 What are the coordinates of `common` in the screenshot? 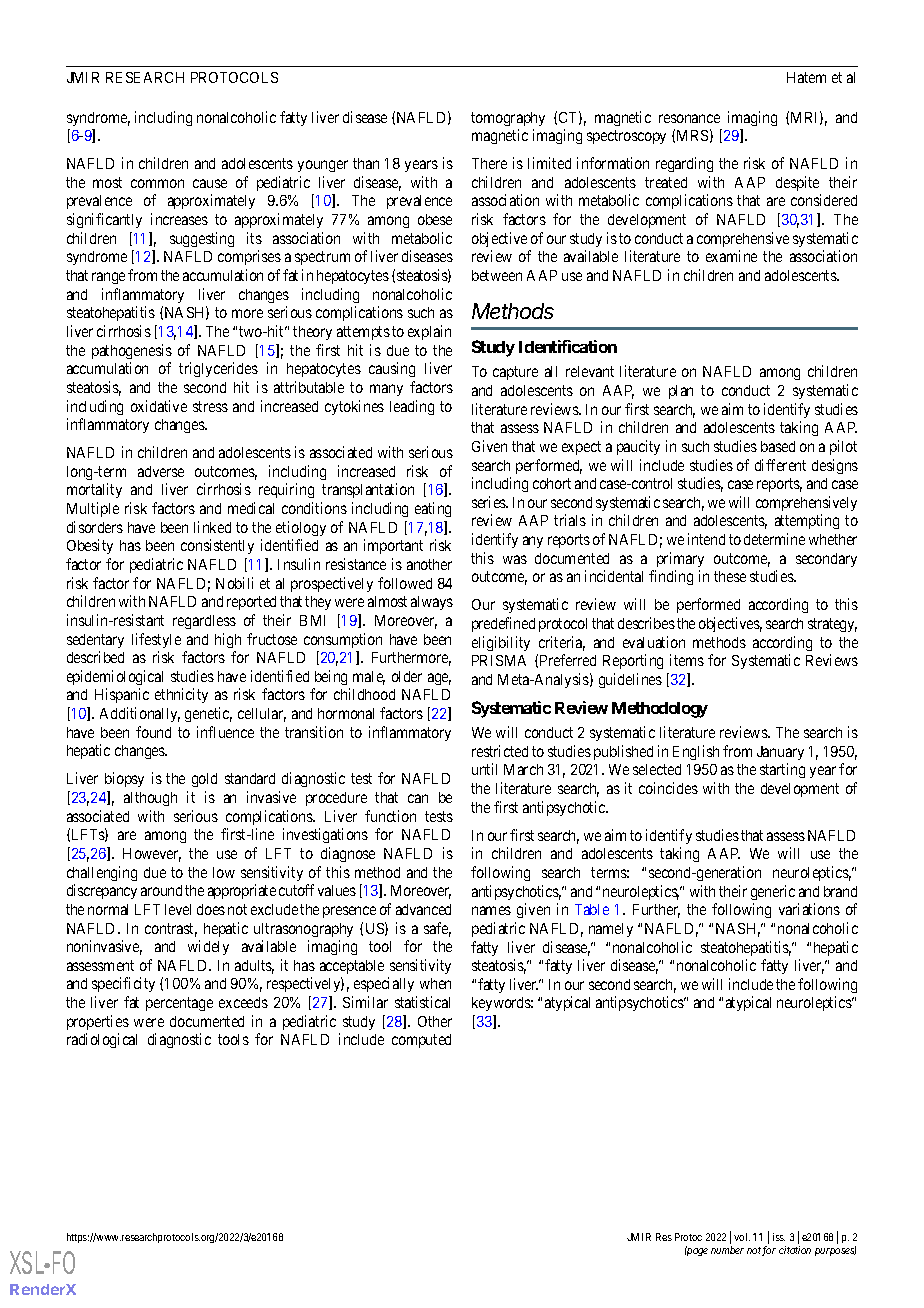 It's located at (157, 183).
